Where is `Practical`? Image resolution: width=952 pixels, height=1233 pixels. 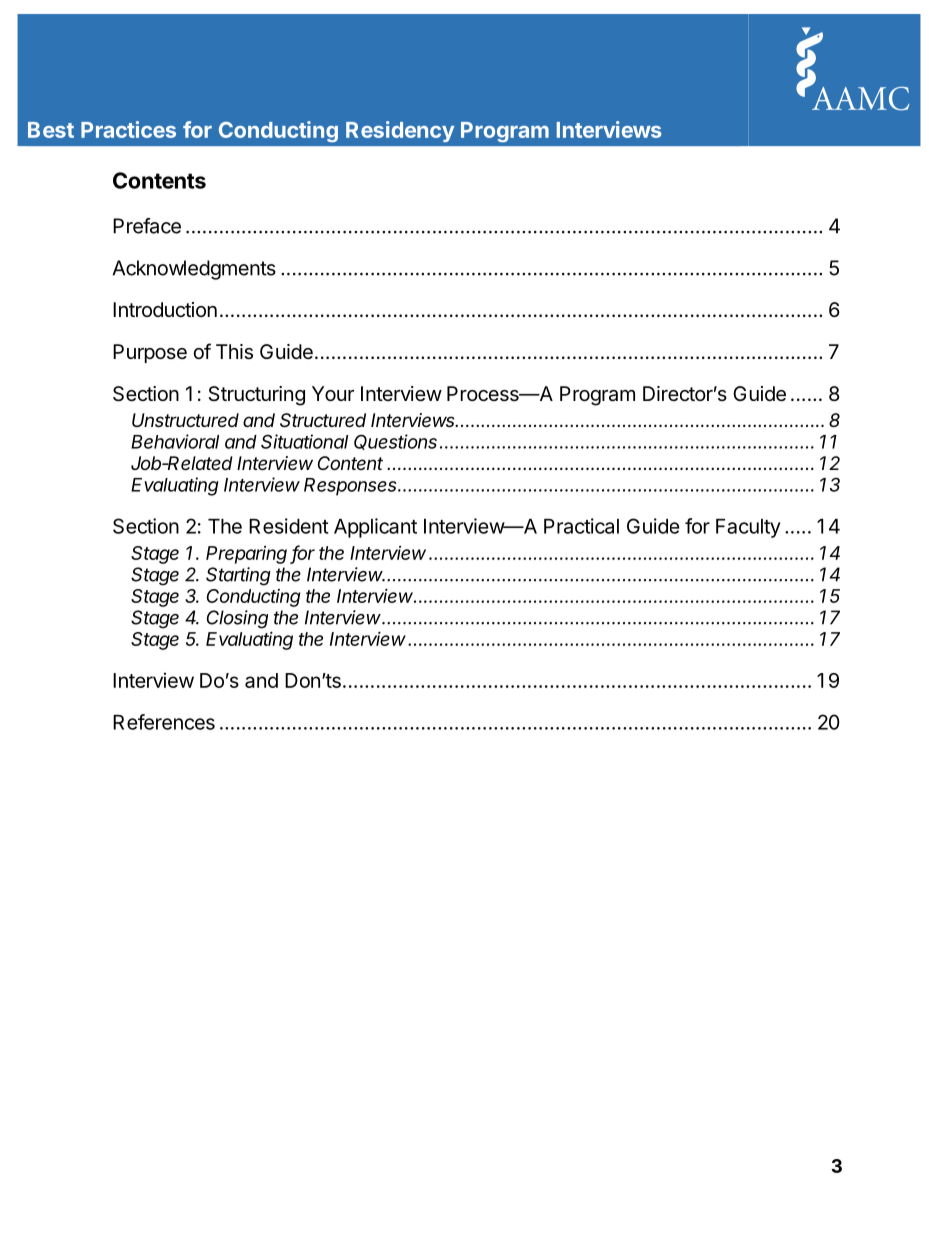 Practical is located at coordinates (581, 526).
